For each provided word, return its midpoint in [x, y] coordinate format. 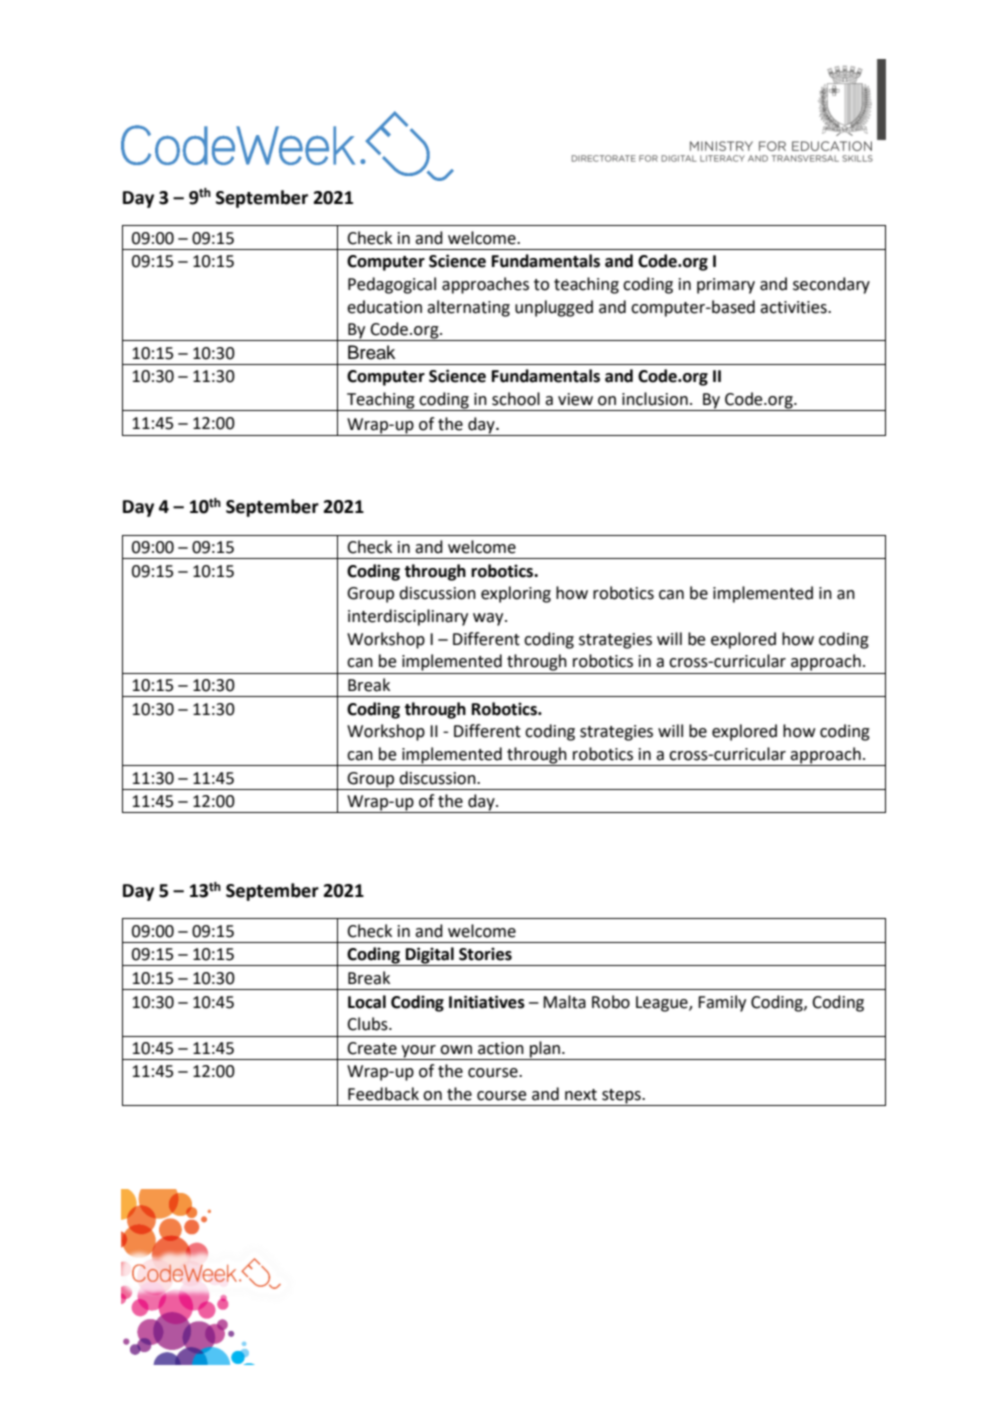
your [418, 1052]
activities [794, 307]
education [384, 307]
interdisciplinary [408, 617]
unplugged [554, 308]
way [489, 619]
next [581, 1095]
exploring [516, 594]
